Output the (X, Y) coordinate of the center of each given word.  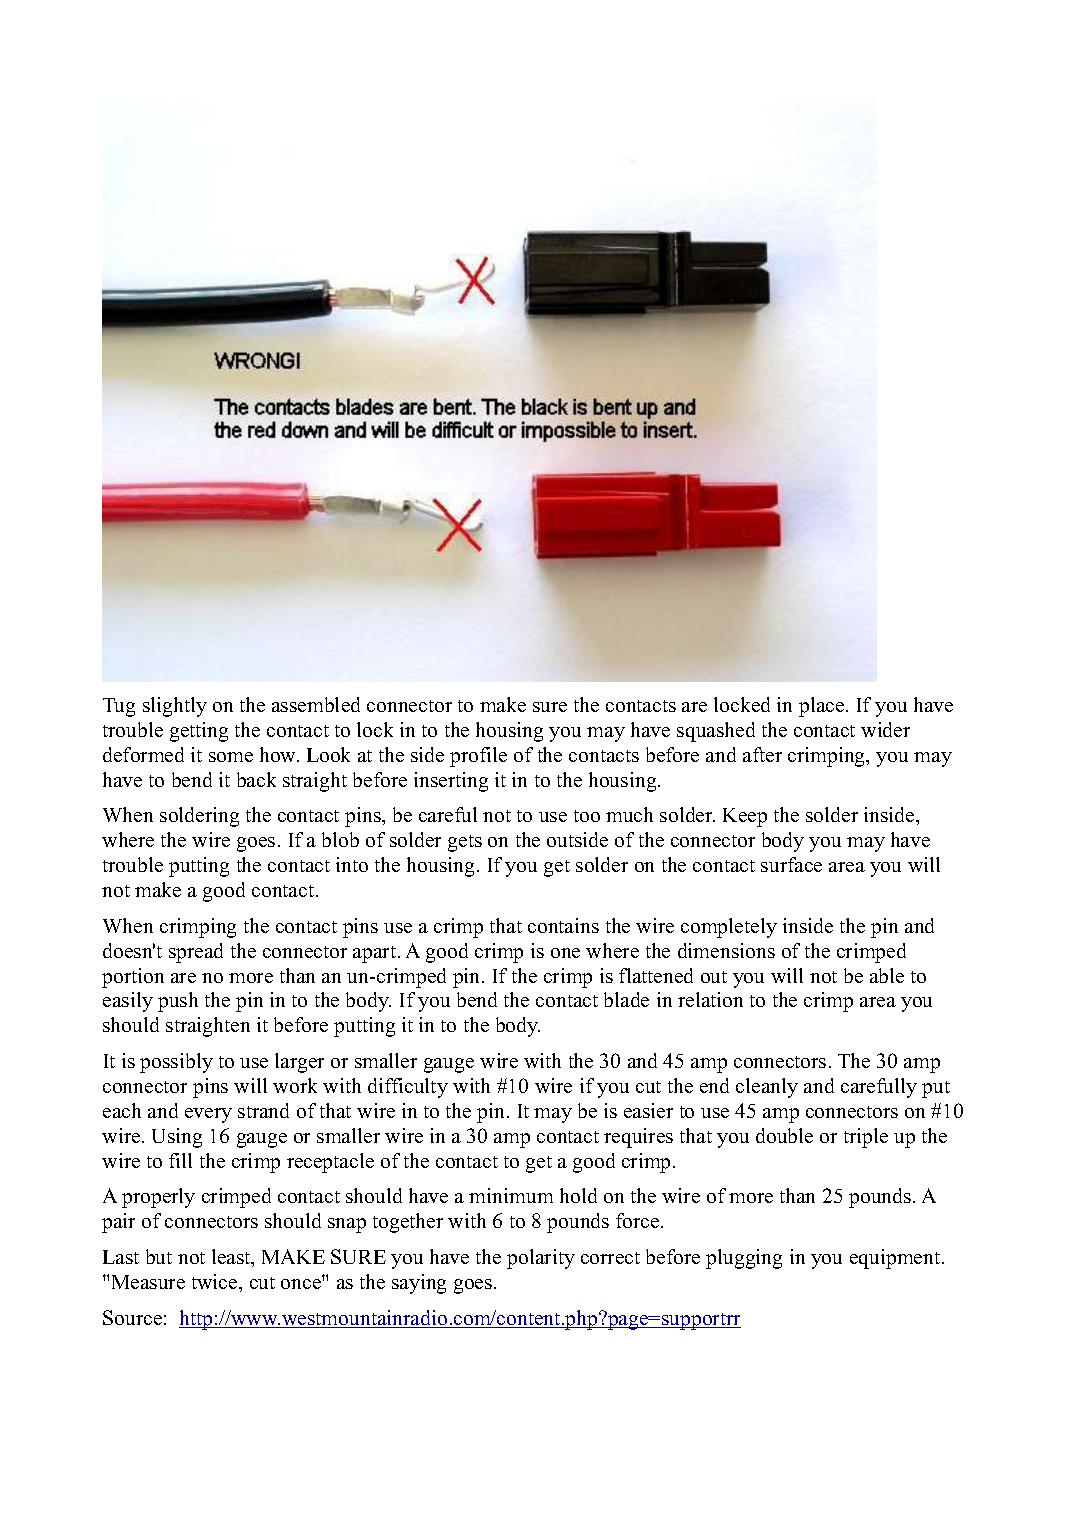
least (232, 1258)
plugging (744, 1259)
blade (626, 999)
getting (199, 732)
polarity (541, 1259)
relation (710, 999)
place (823, 707)
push (178, 1002)
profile (478, 757)
